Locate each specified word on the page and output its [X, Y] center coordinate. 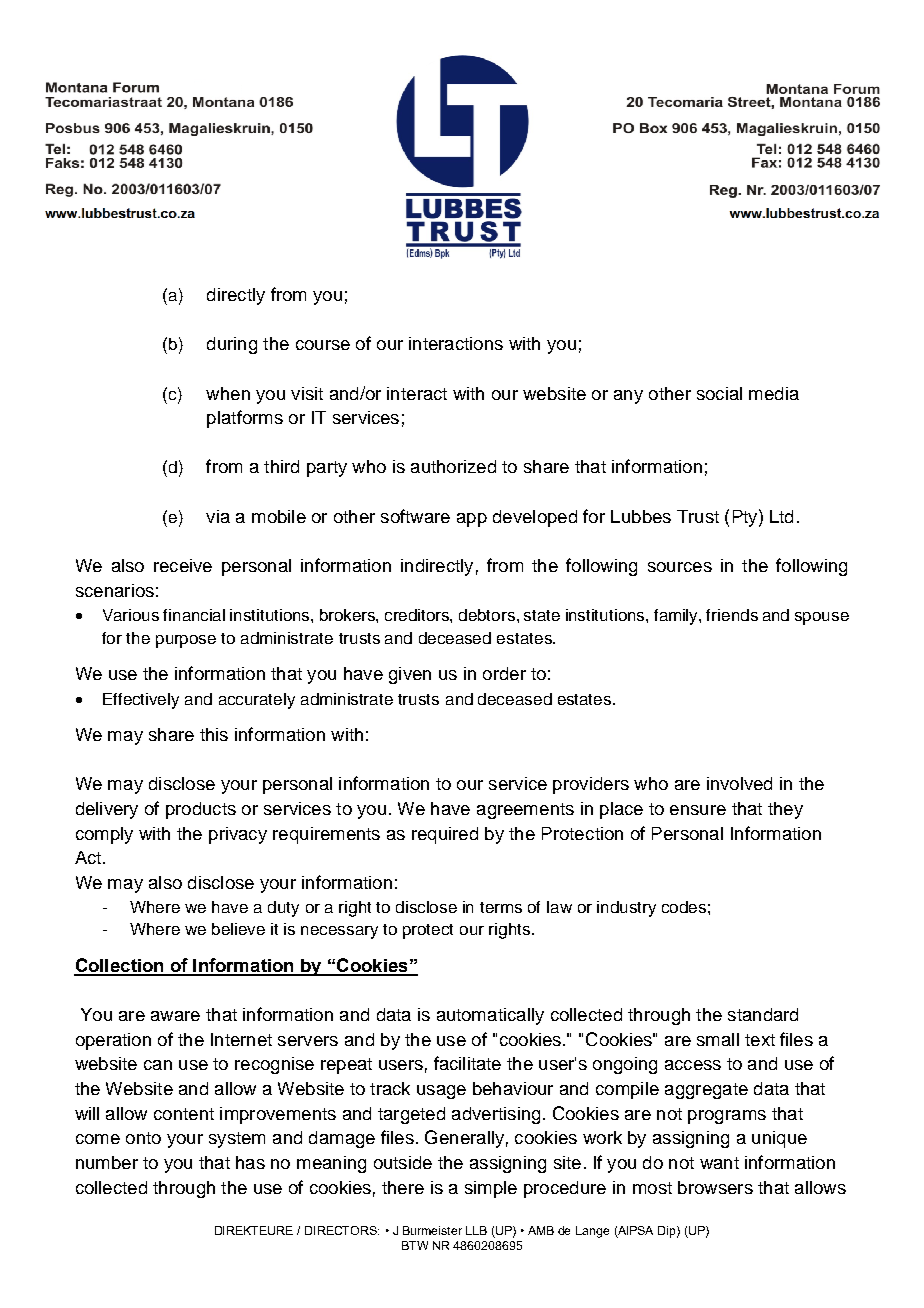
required [445, 835]
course [323, 345]
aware [175, 1016]
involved [739, 783]
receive [183, 565]
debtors [488, 615]
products [201, 810]
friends [732, 615]
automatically [490, 1016]
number [107, 1162]
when [228, 393]
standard [763, 1014]
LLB [476, 1230]
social [719, 393]
